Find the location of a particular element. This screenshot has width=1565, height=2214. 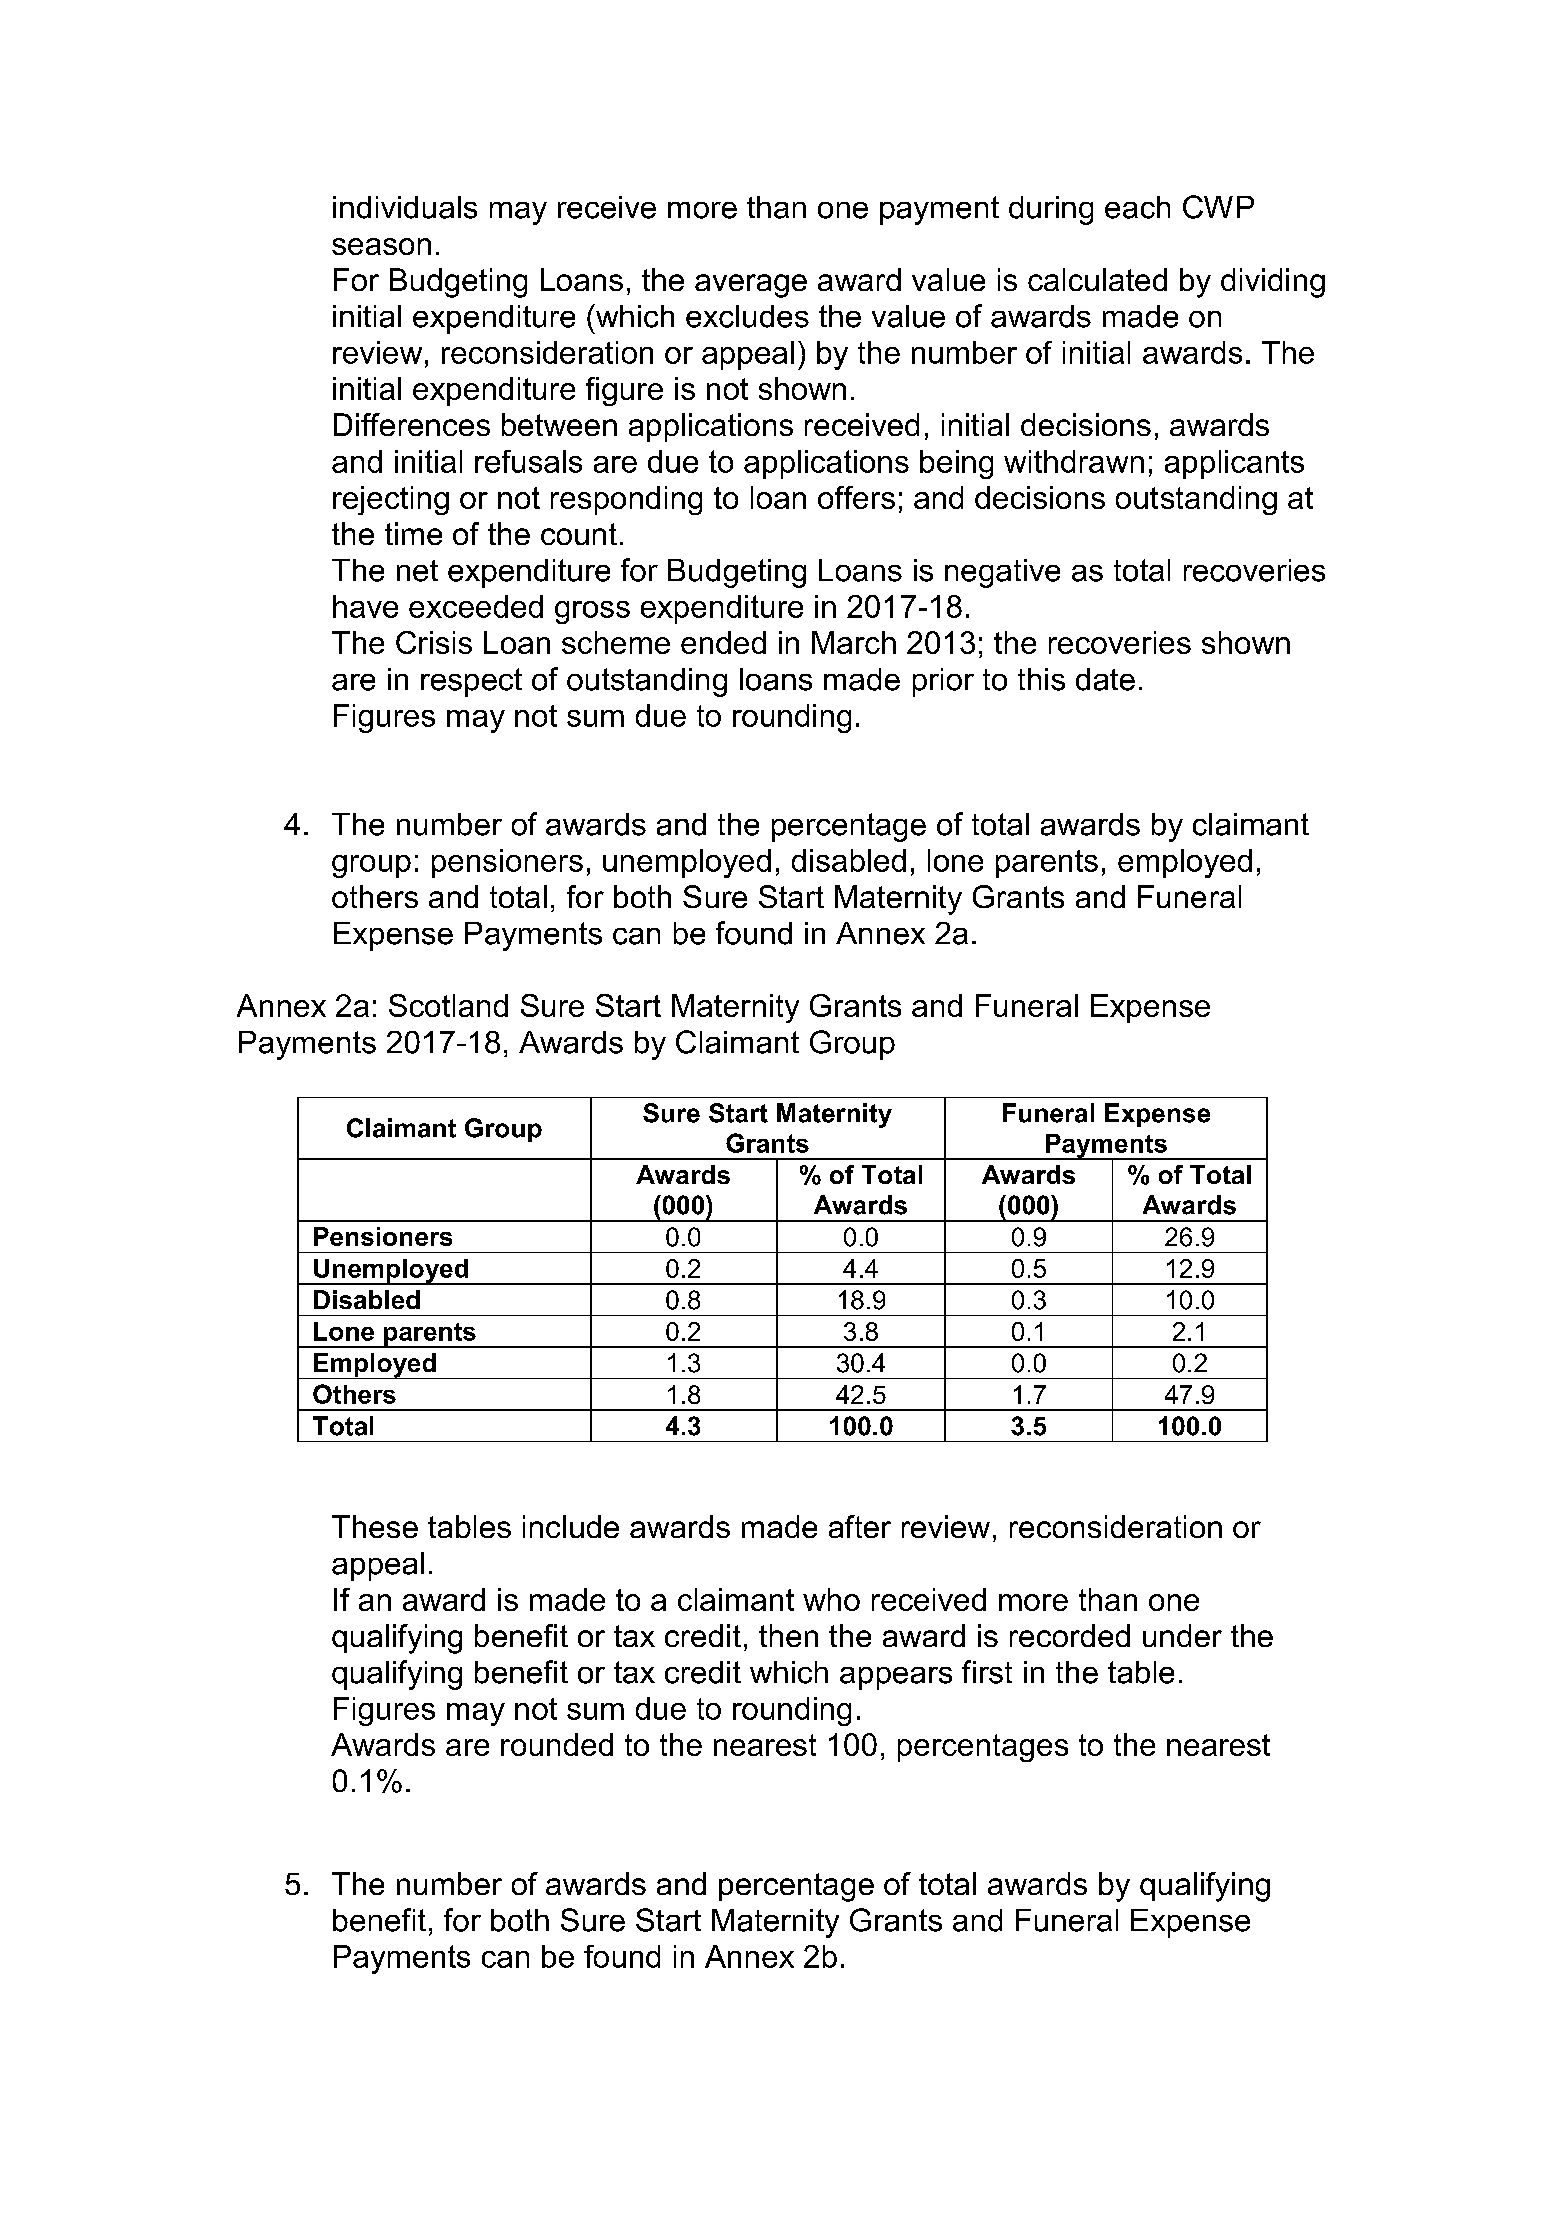

March is located at coordinates (854, 642).
